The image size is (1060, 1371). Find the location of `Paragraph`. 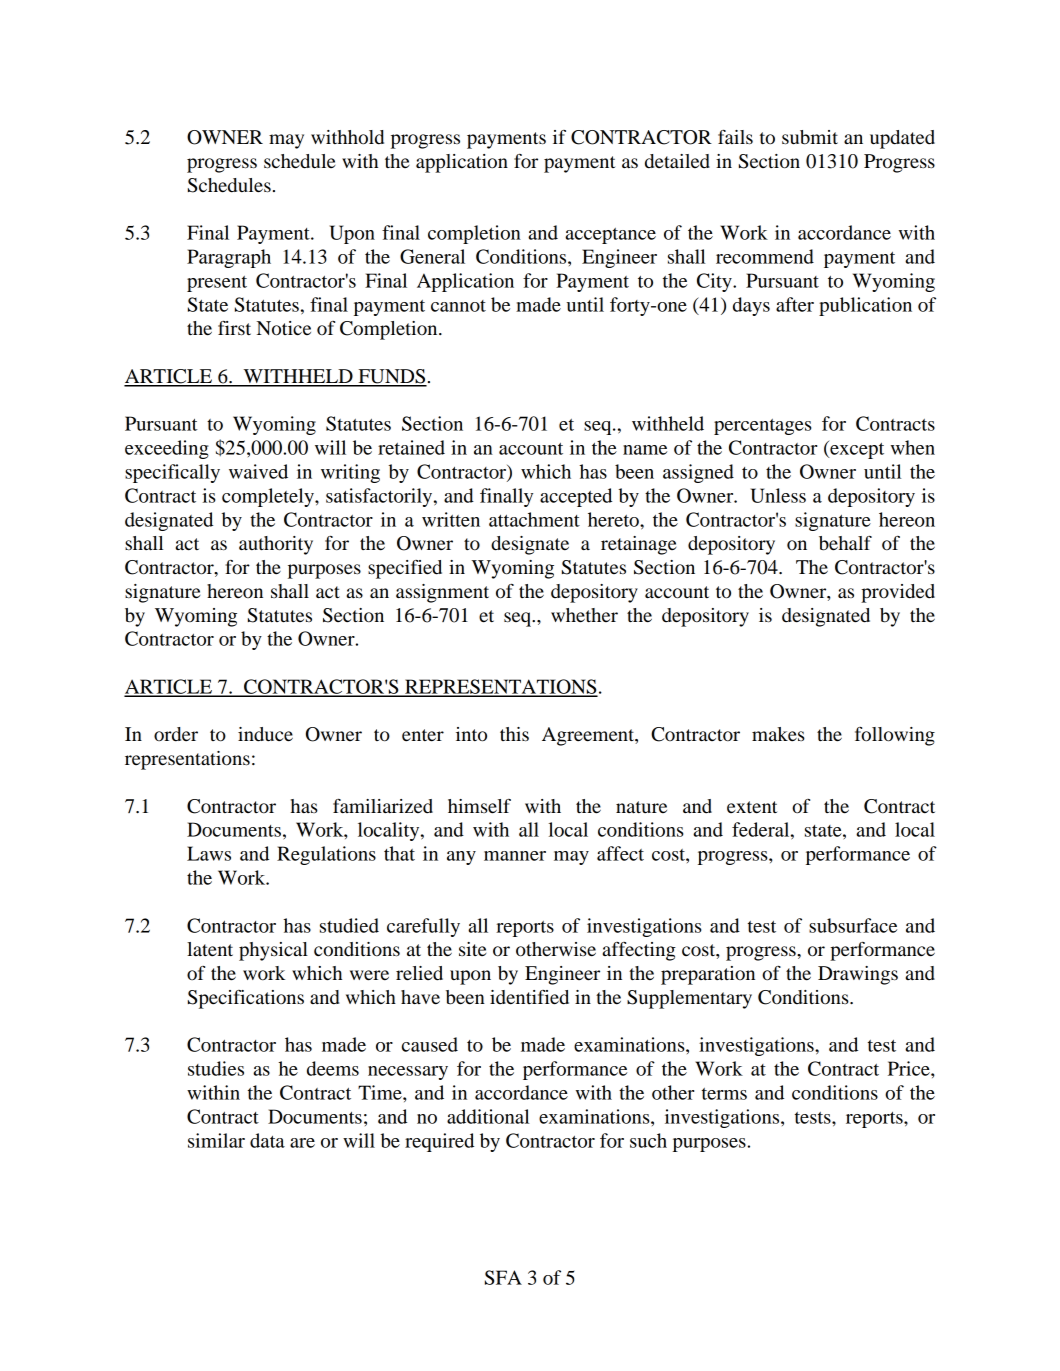

Paragraph is located at coordinates (229, 258).
